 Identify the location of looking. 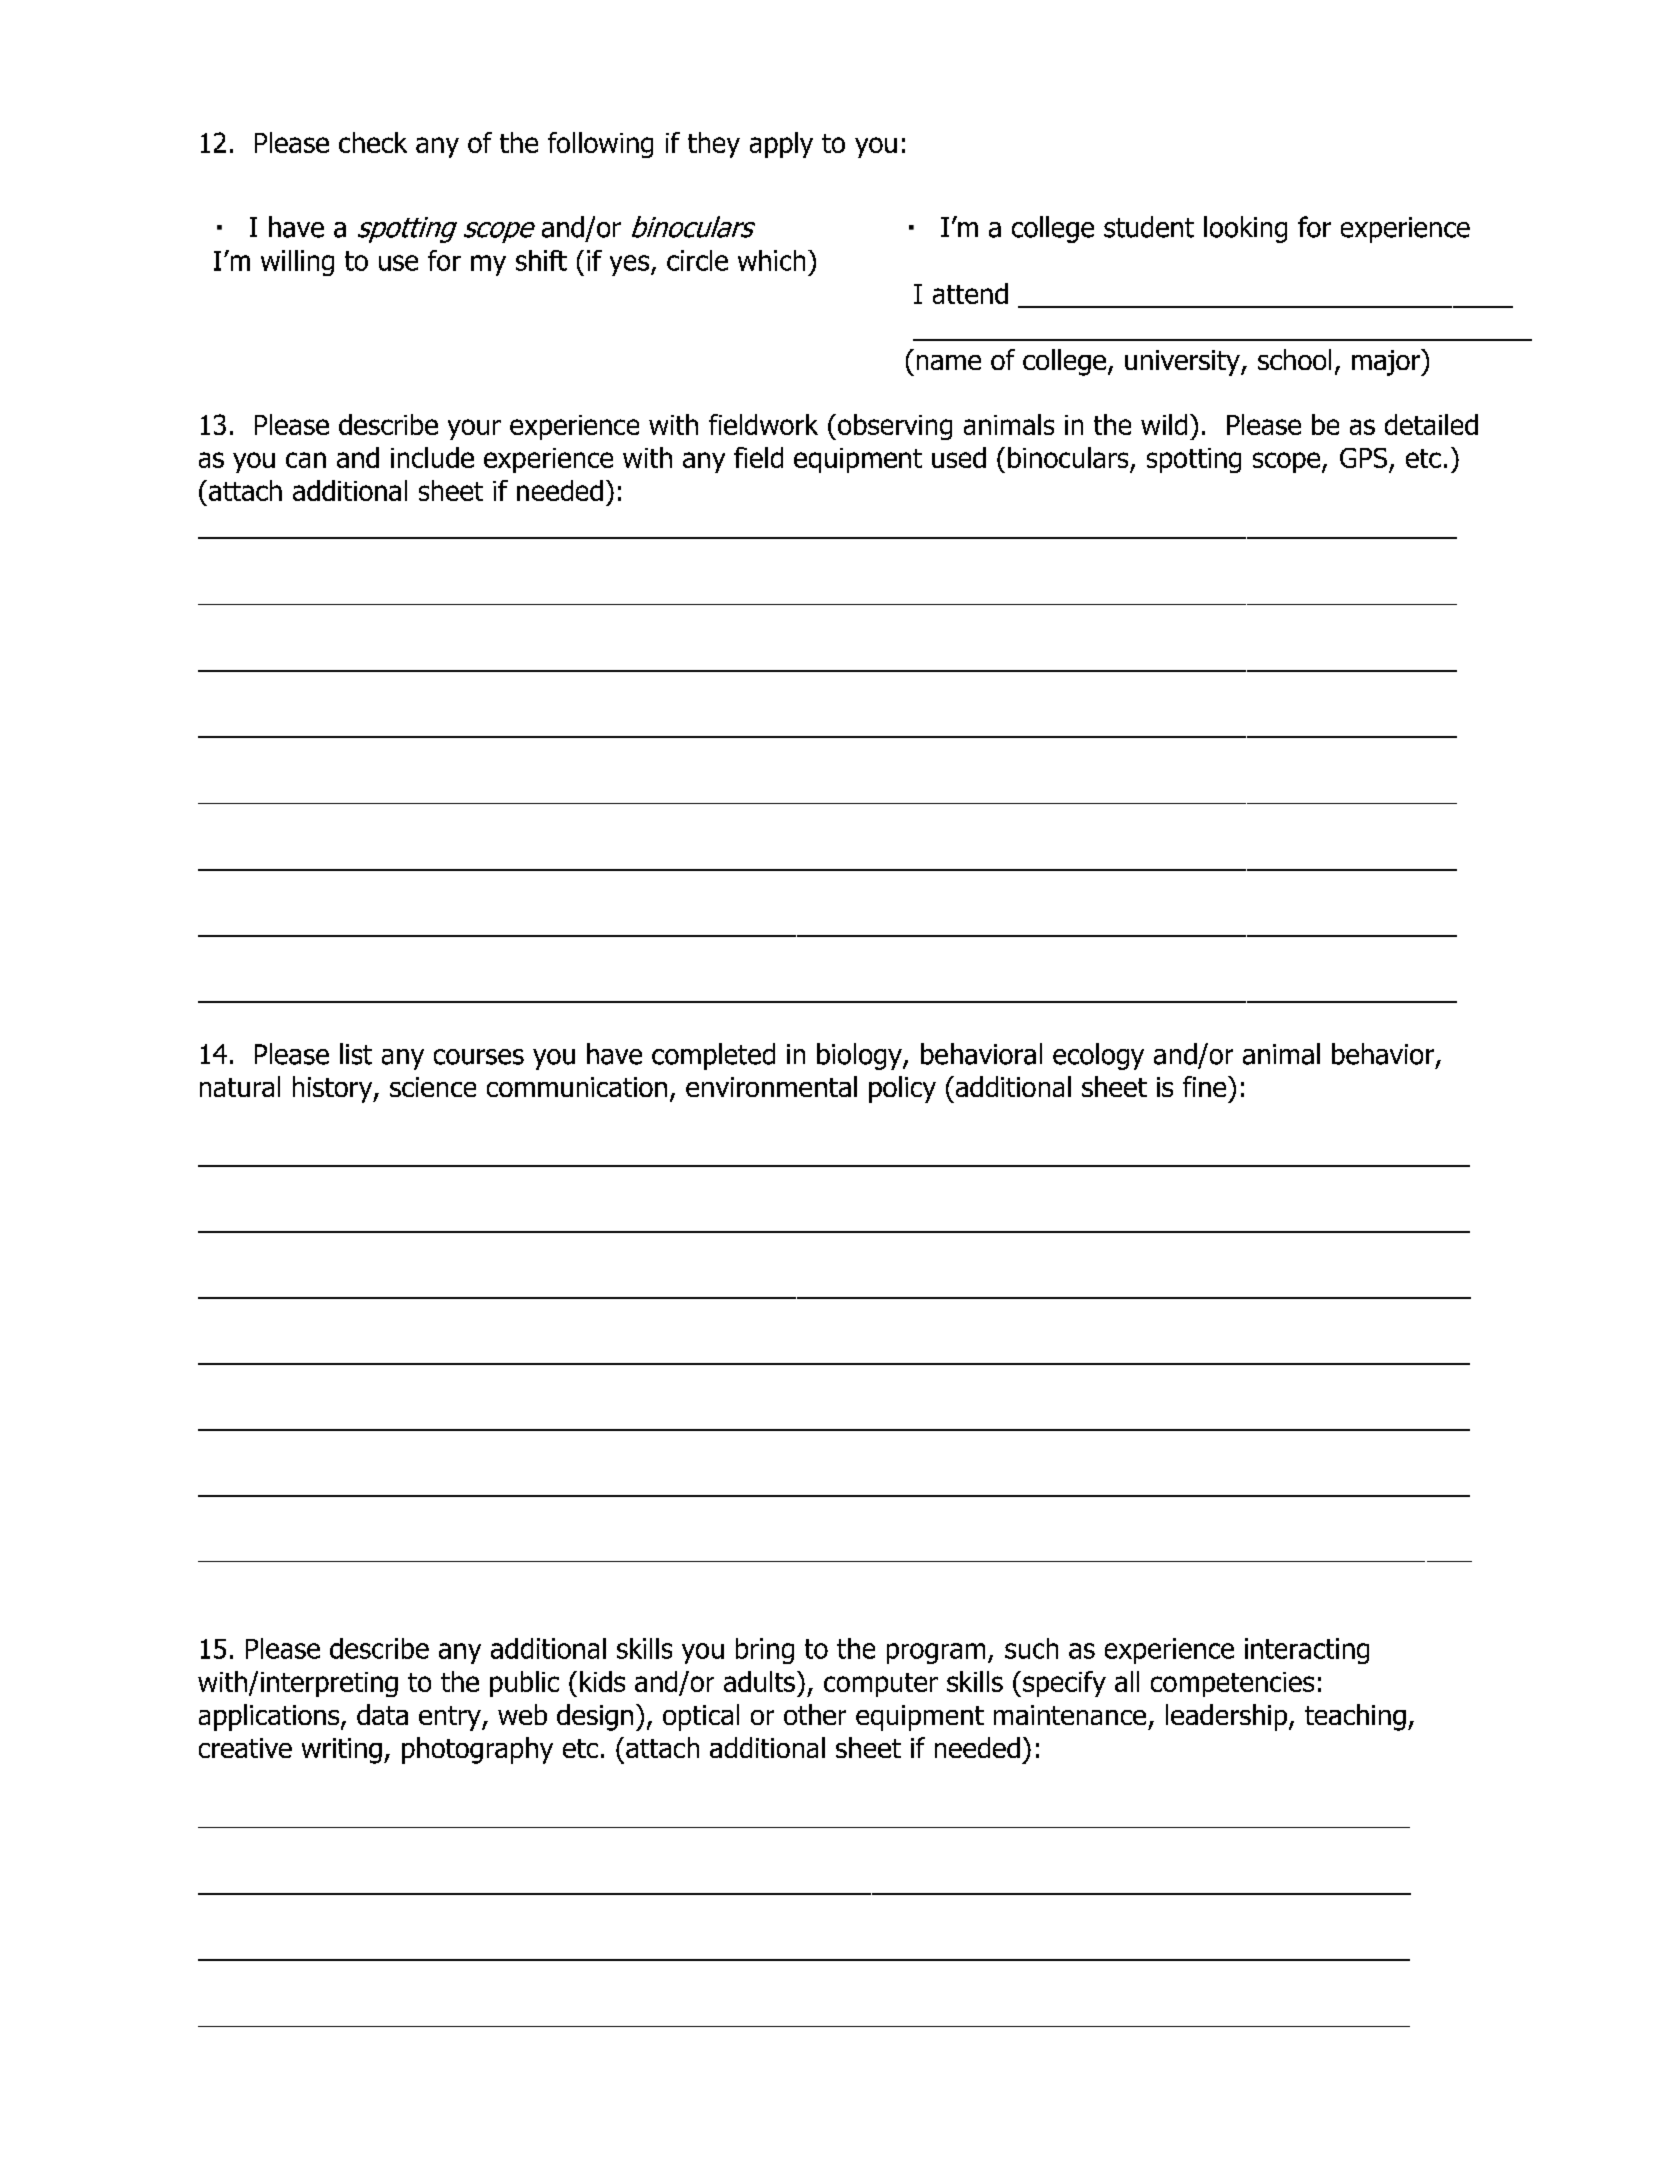
(1245, 229).
